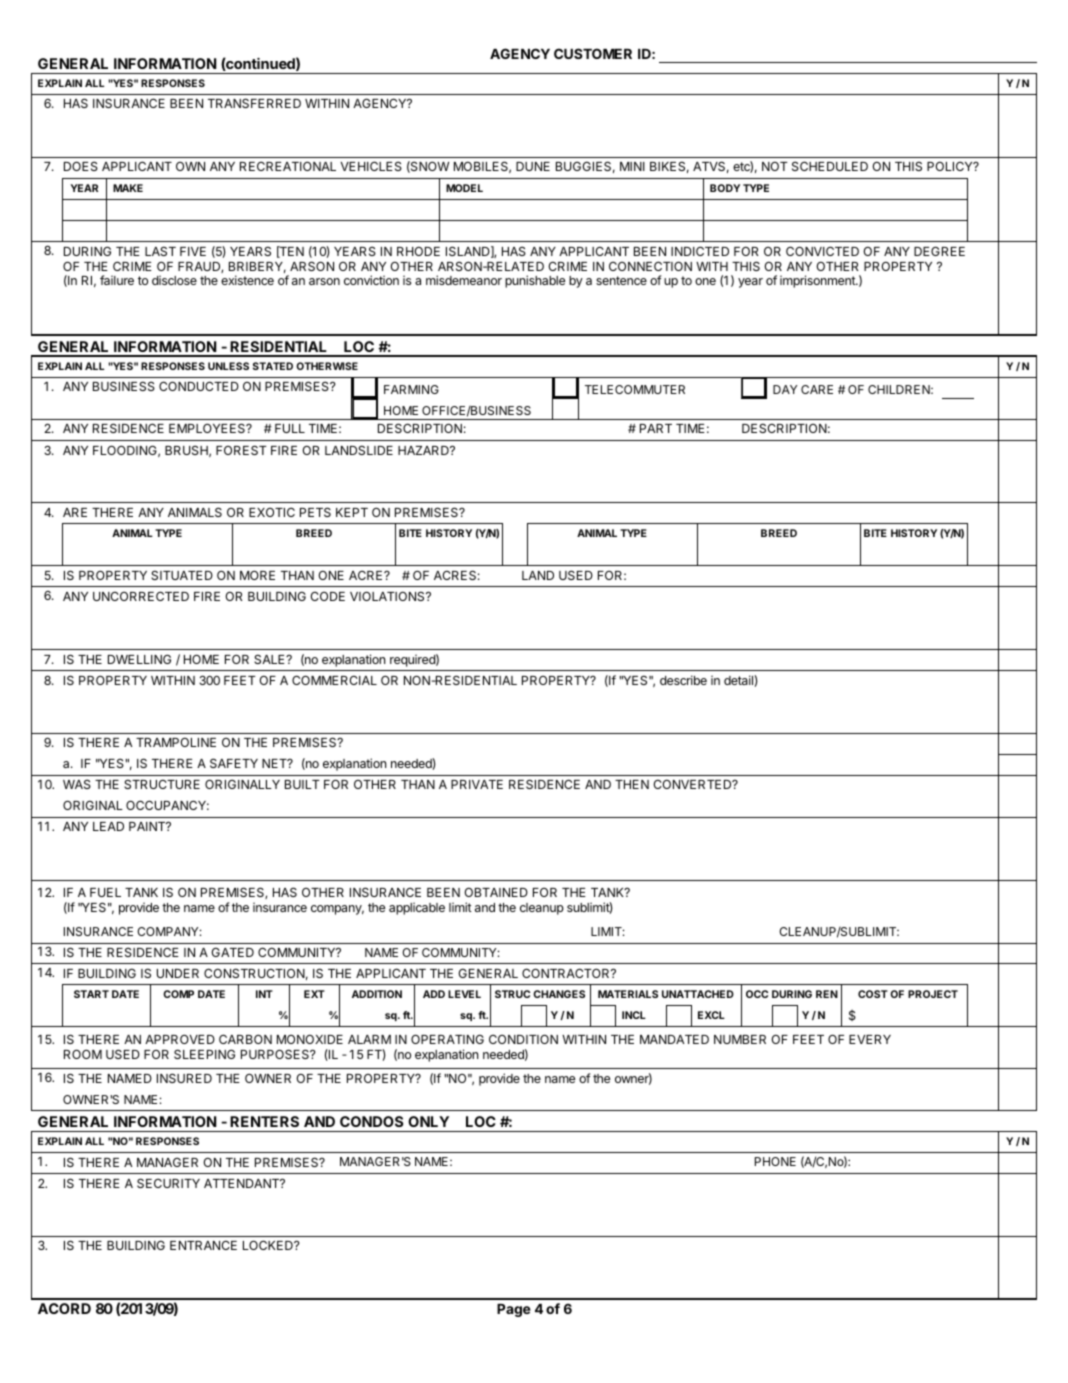  I want to click on Page, so click(514, 1310).
